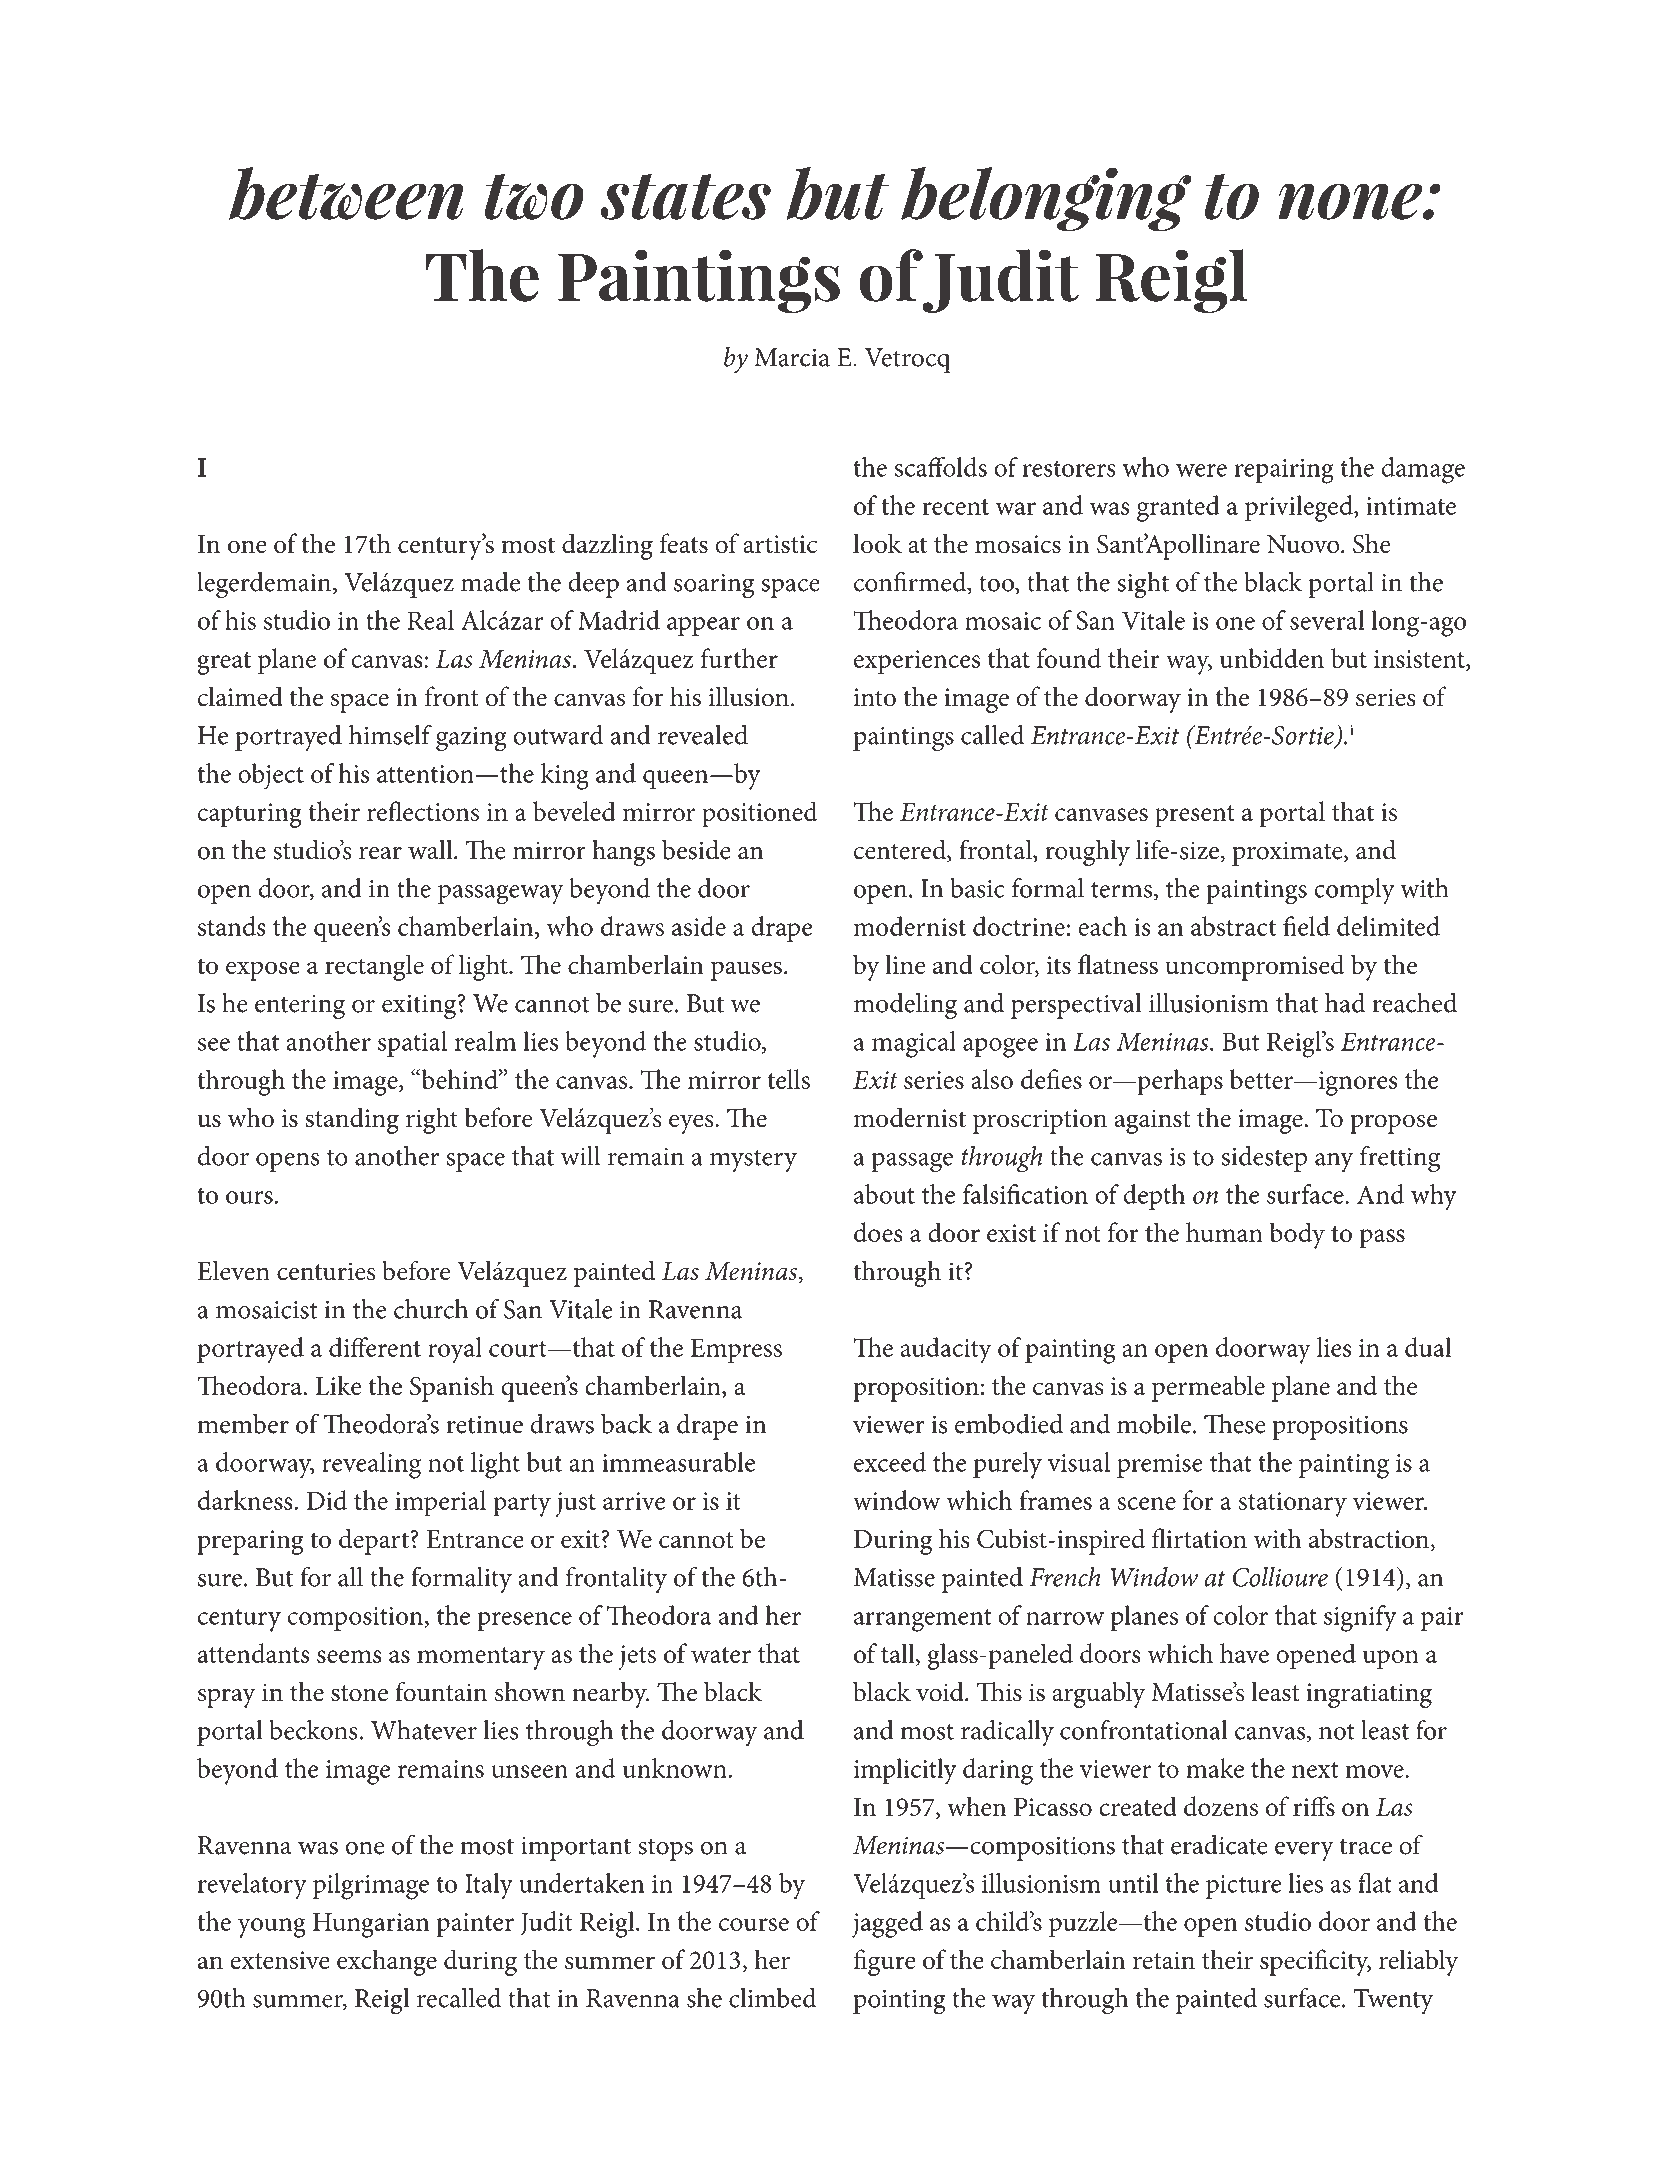  What do you see at coordinates (792, 357) in the screenshot?
I see `Marcia` at bounding box center [792, 357].
